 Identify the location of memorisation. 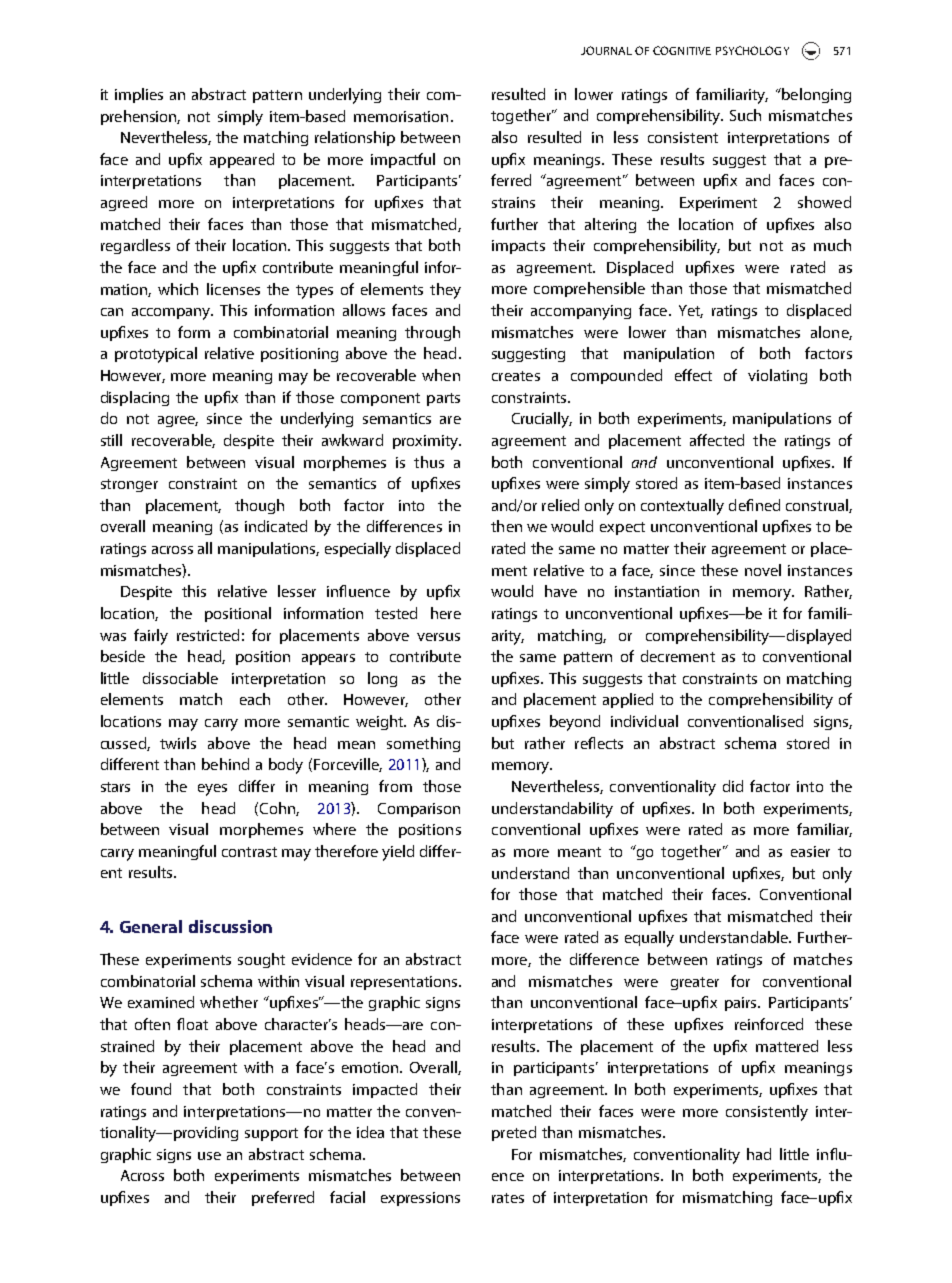
(401, 116).
